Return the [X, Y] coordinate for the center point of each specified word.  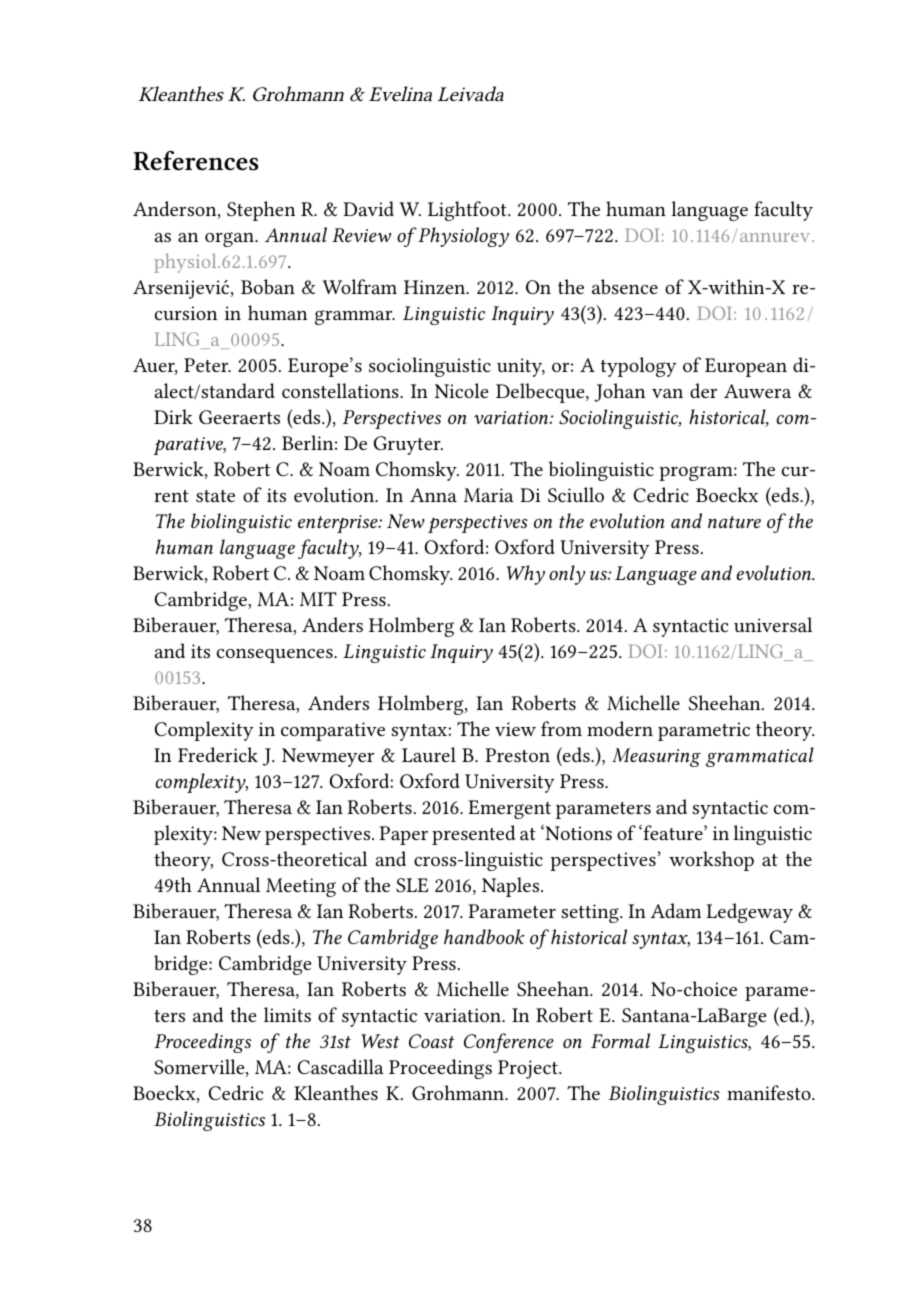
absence [625, 286]
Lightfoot [468, 211]
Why [526, 575]
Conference [509, 1043]
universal [773, 624]
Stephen [261, 211]
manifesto [770, 1092]
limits [287, 1014]
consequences [276, 656]
